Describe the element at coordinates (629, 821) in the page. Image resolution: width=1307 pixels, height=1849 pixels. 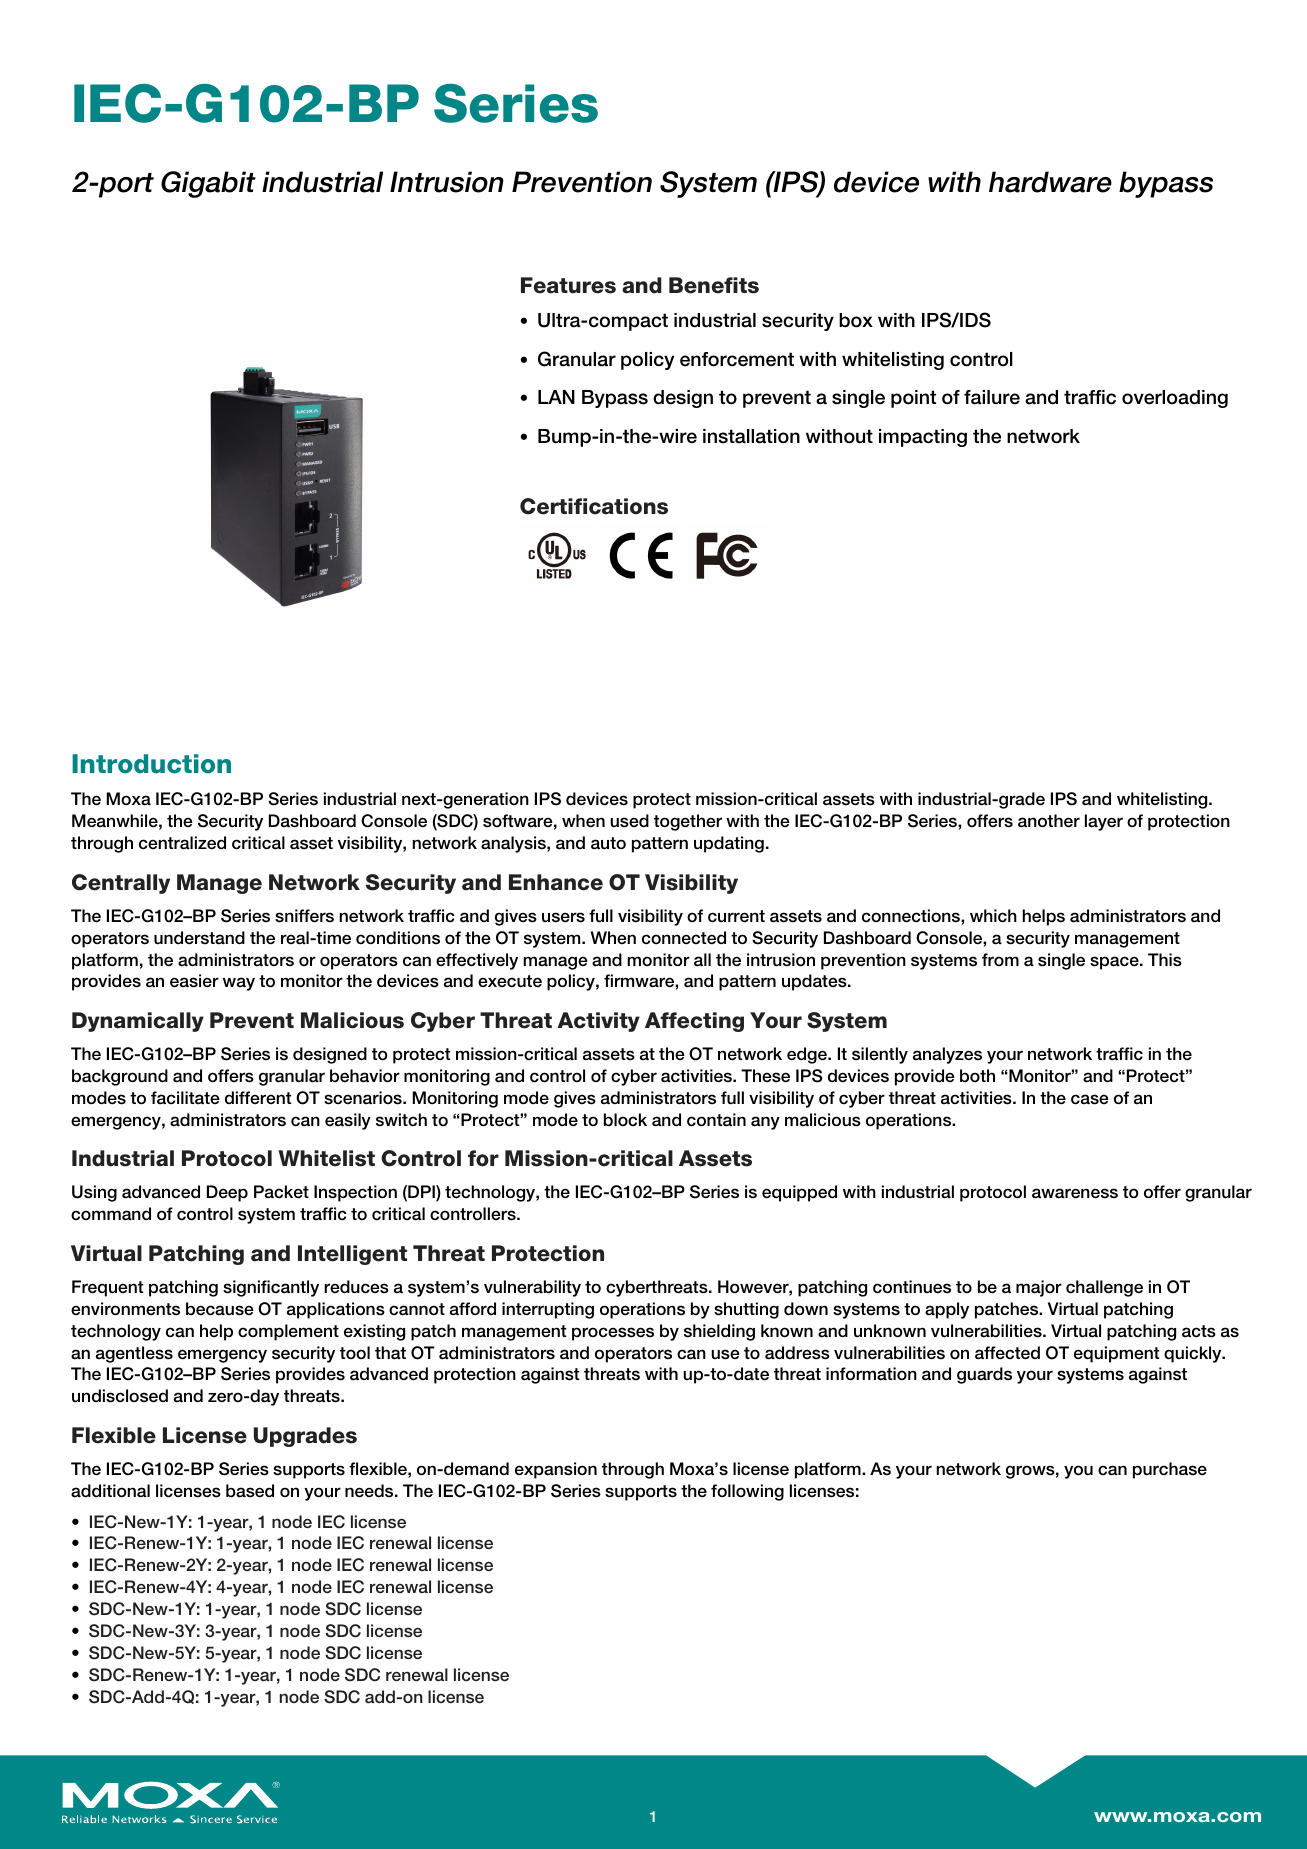
I see `used` at that location.
